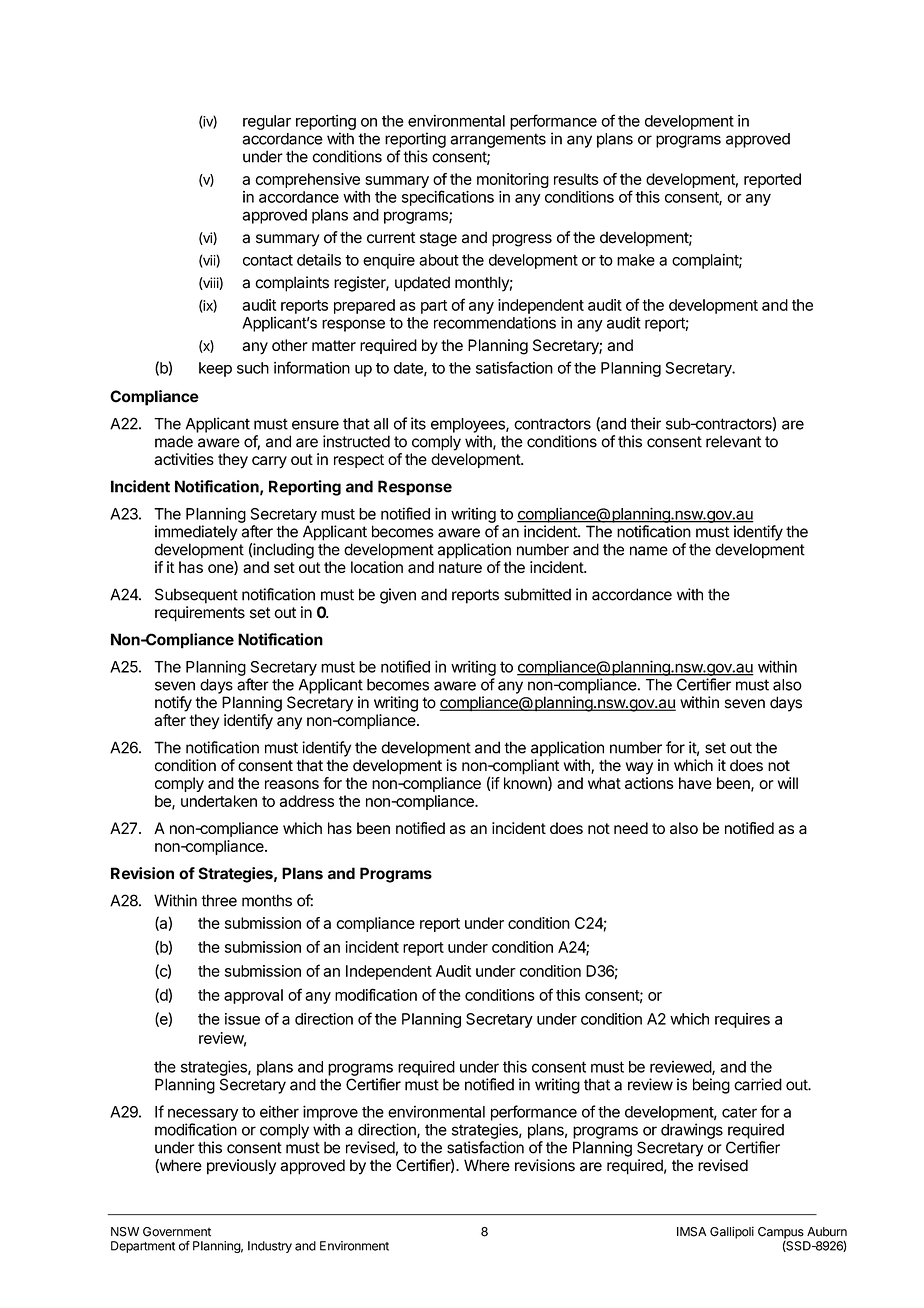  I want to click on submitted, so click(537, 594).
